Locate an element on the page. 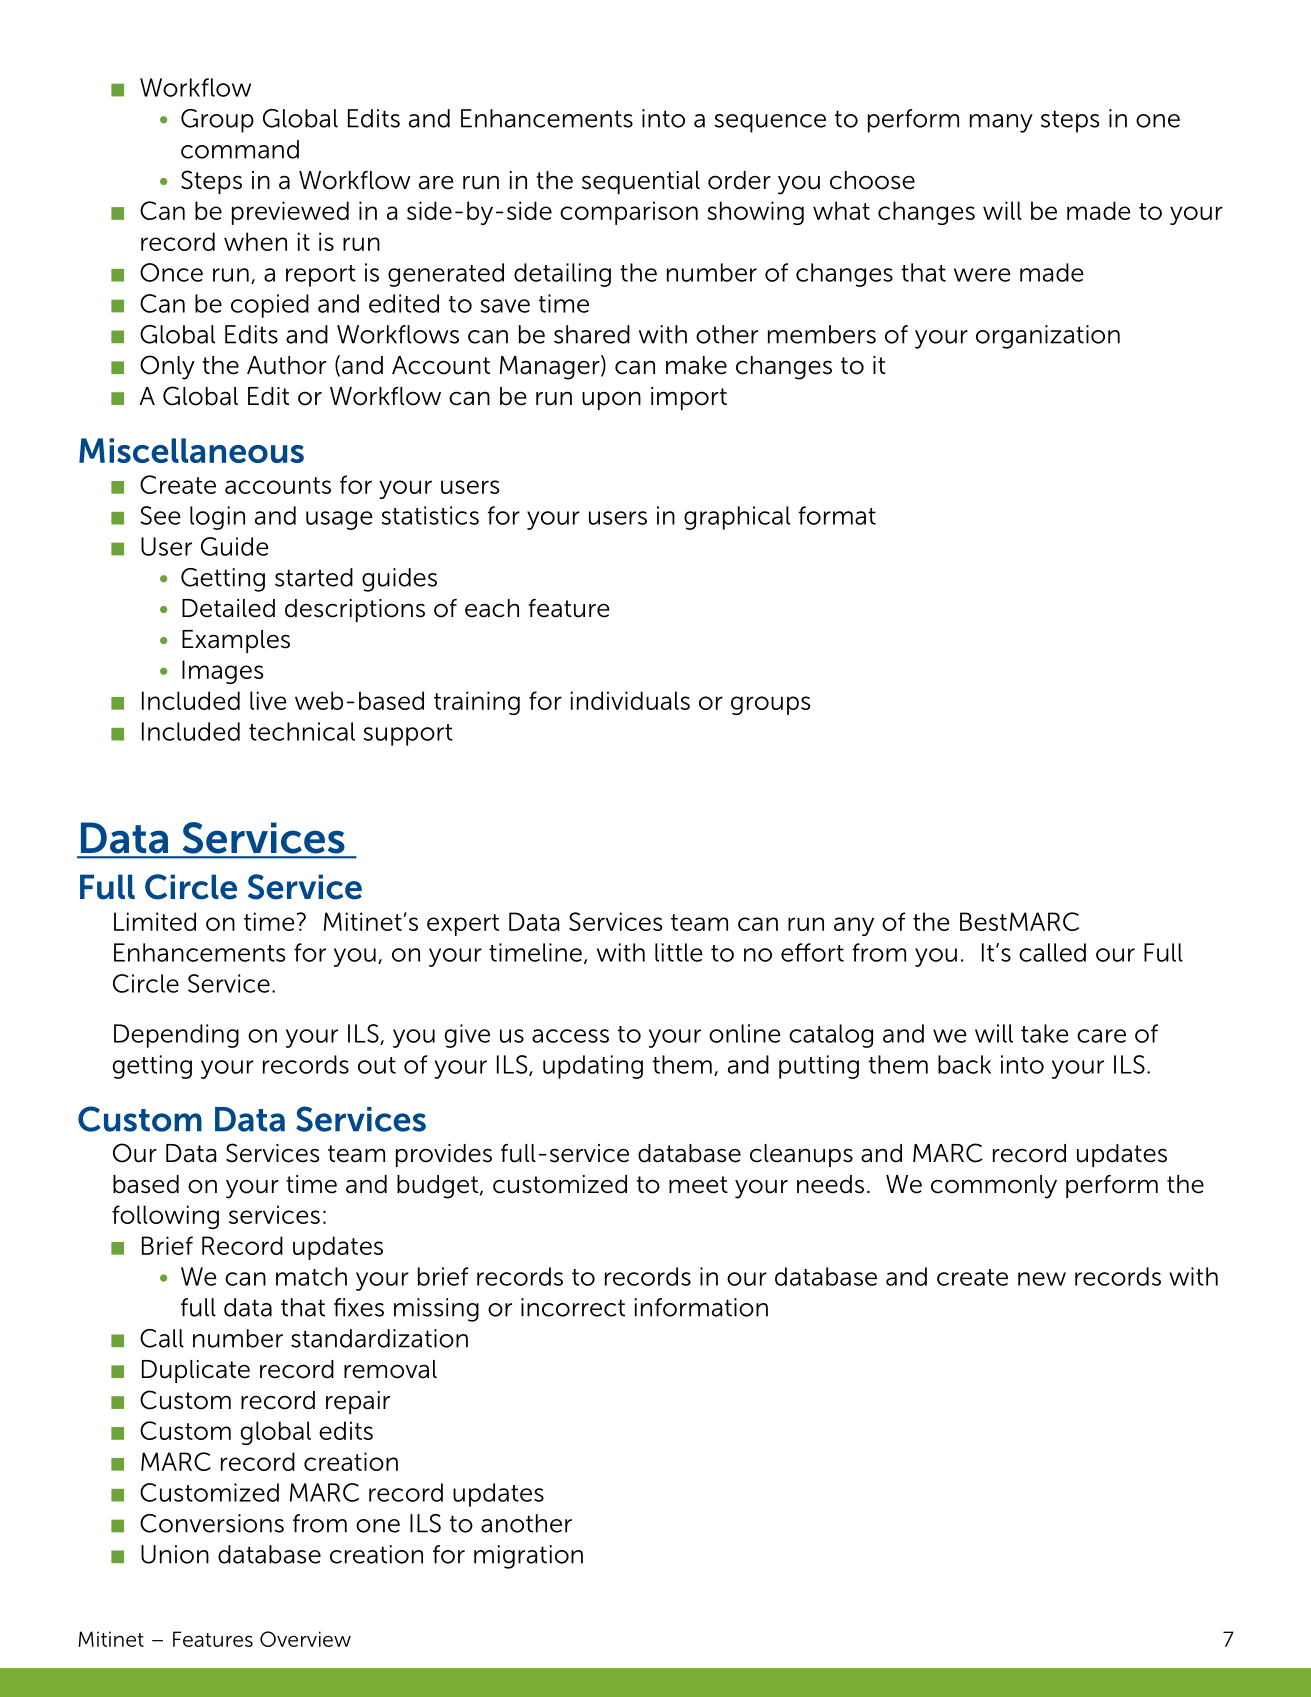 This page has width=1311, height=1697. meet is located at coordinates (698, 1185).
